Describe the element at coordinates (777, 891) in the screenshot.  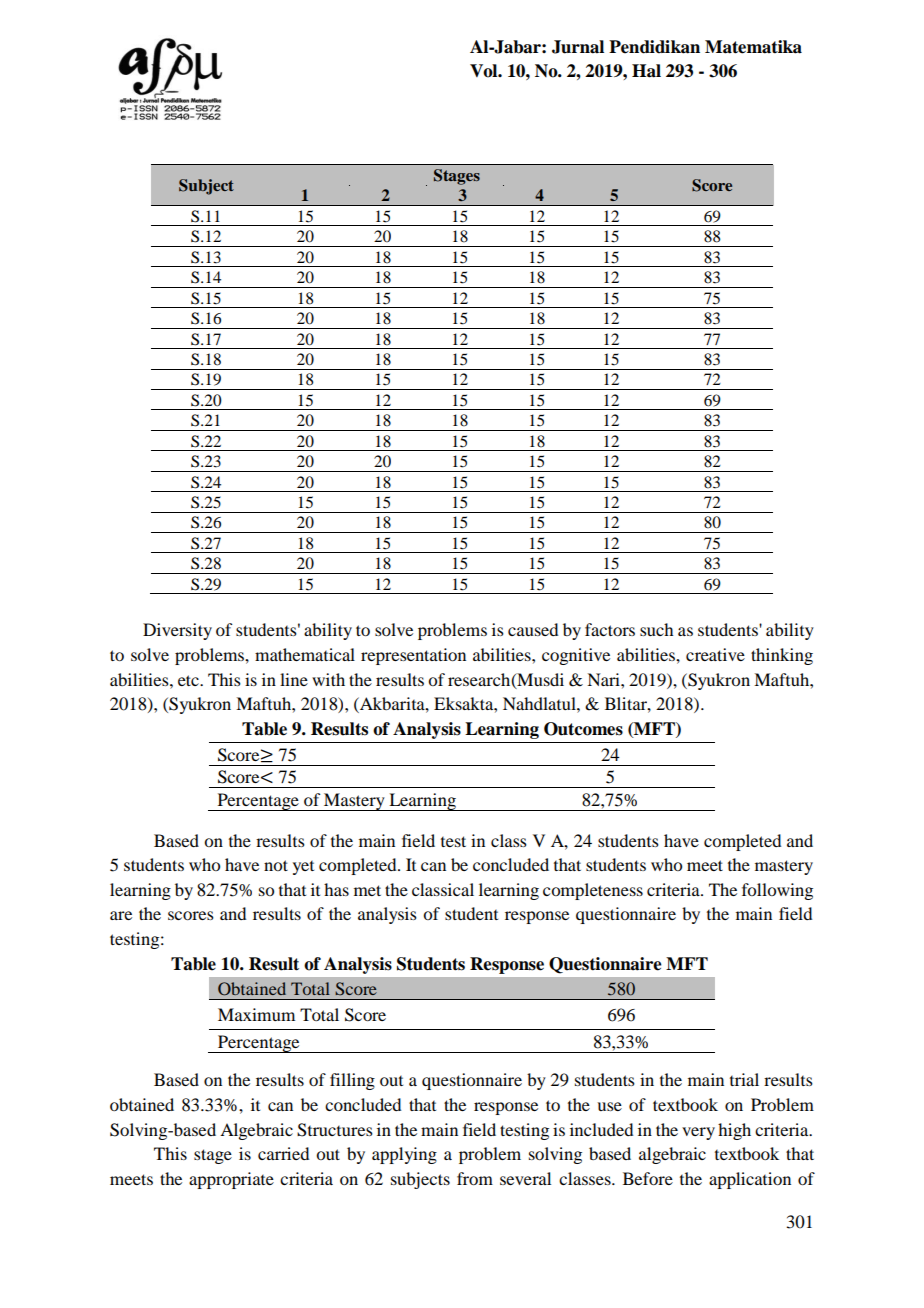
I see `following` at that location.
